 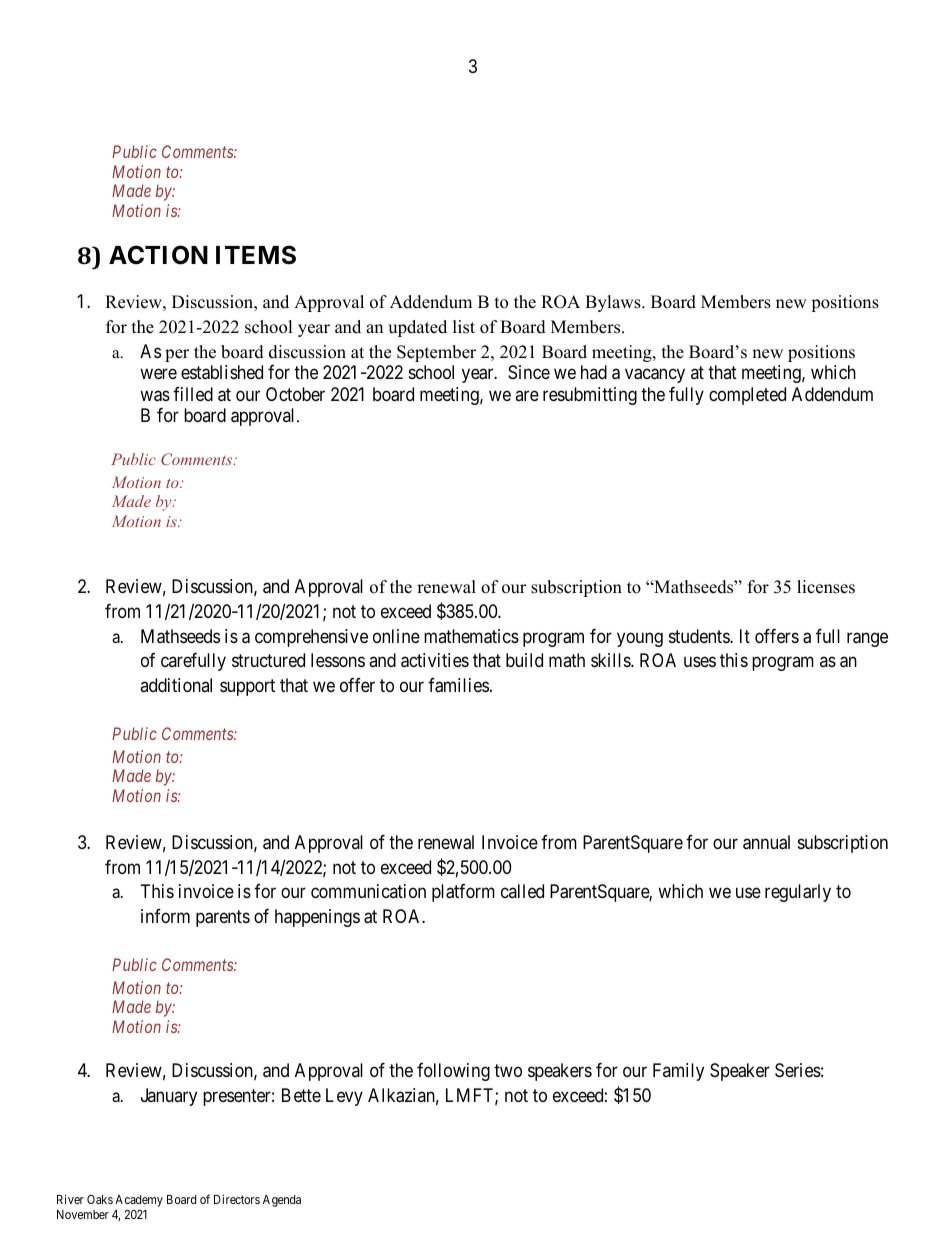 I want to click on platform, so click(x=463, y=893).
